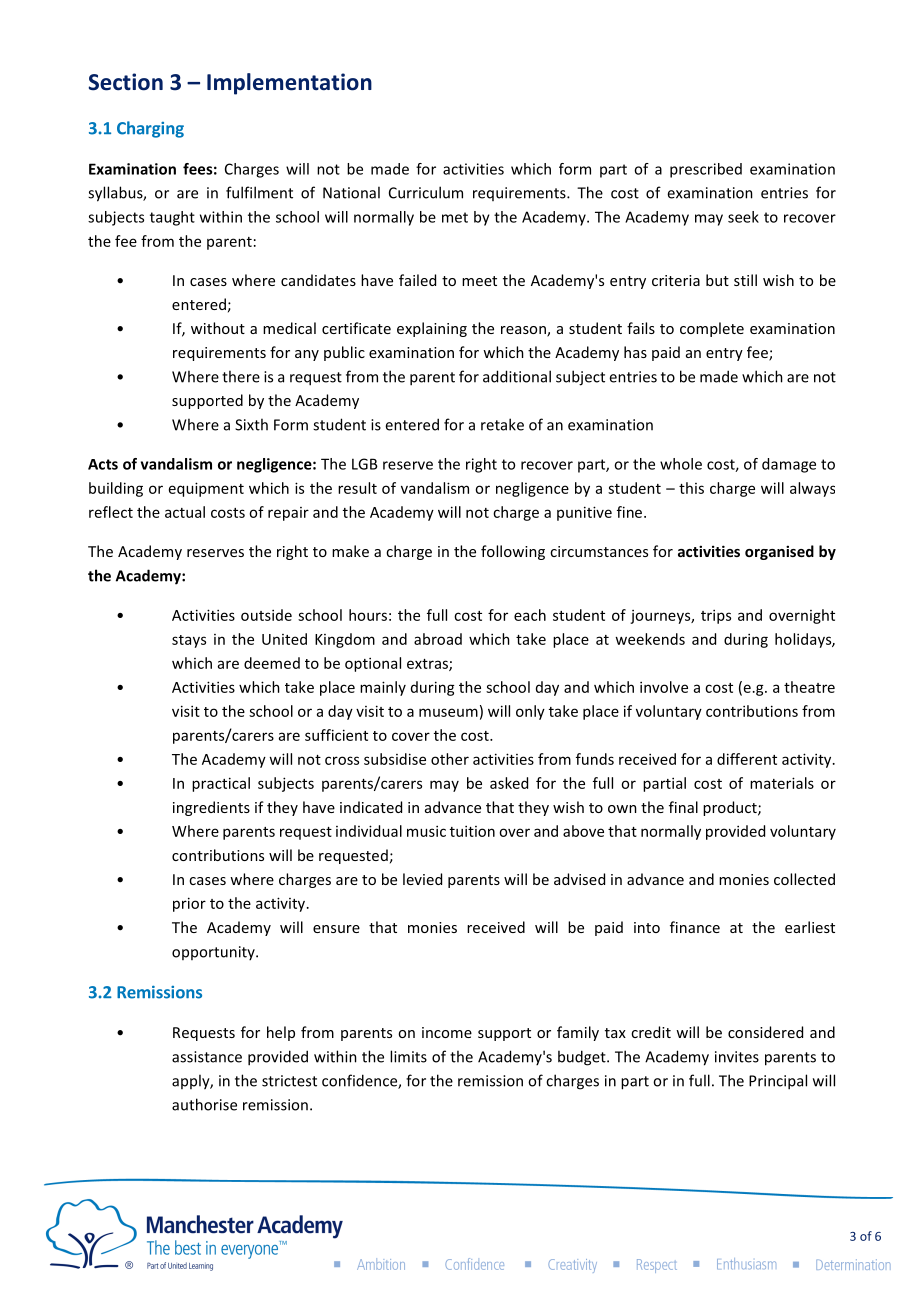  Describe the element at coordinates (426, 192) in the image. I see `Curriculum` at that location.
